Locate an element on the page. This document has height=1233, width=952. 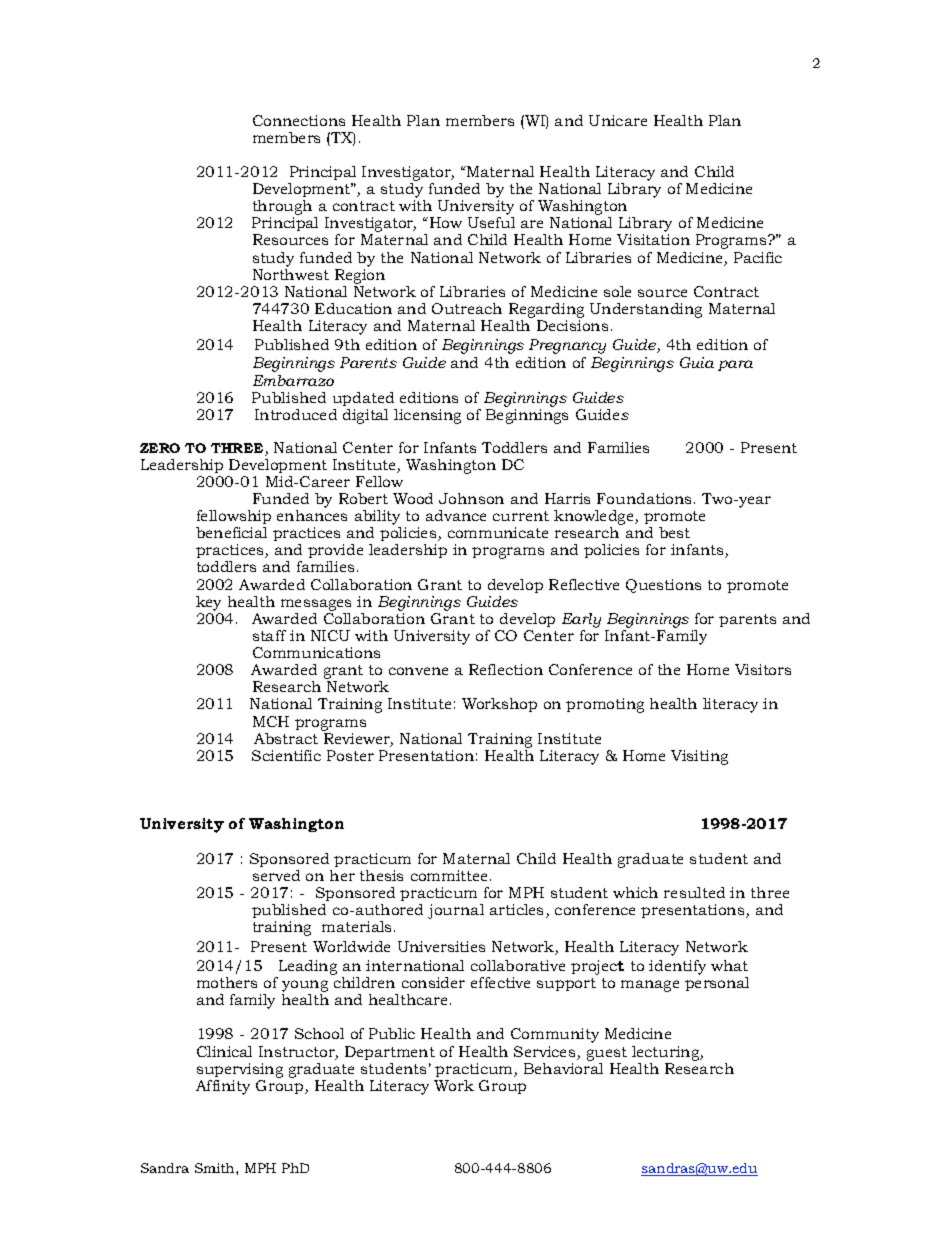
How is located at coordinates (444, 222).
